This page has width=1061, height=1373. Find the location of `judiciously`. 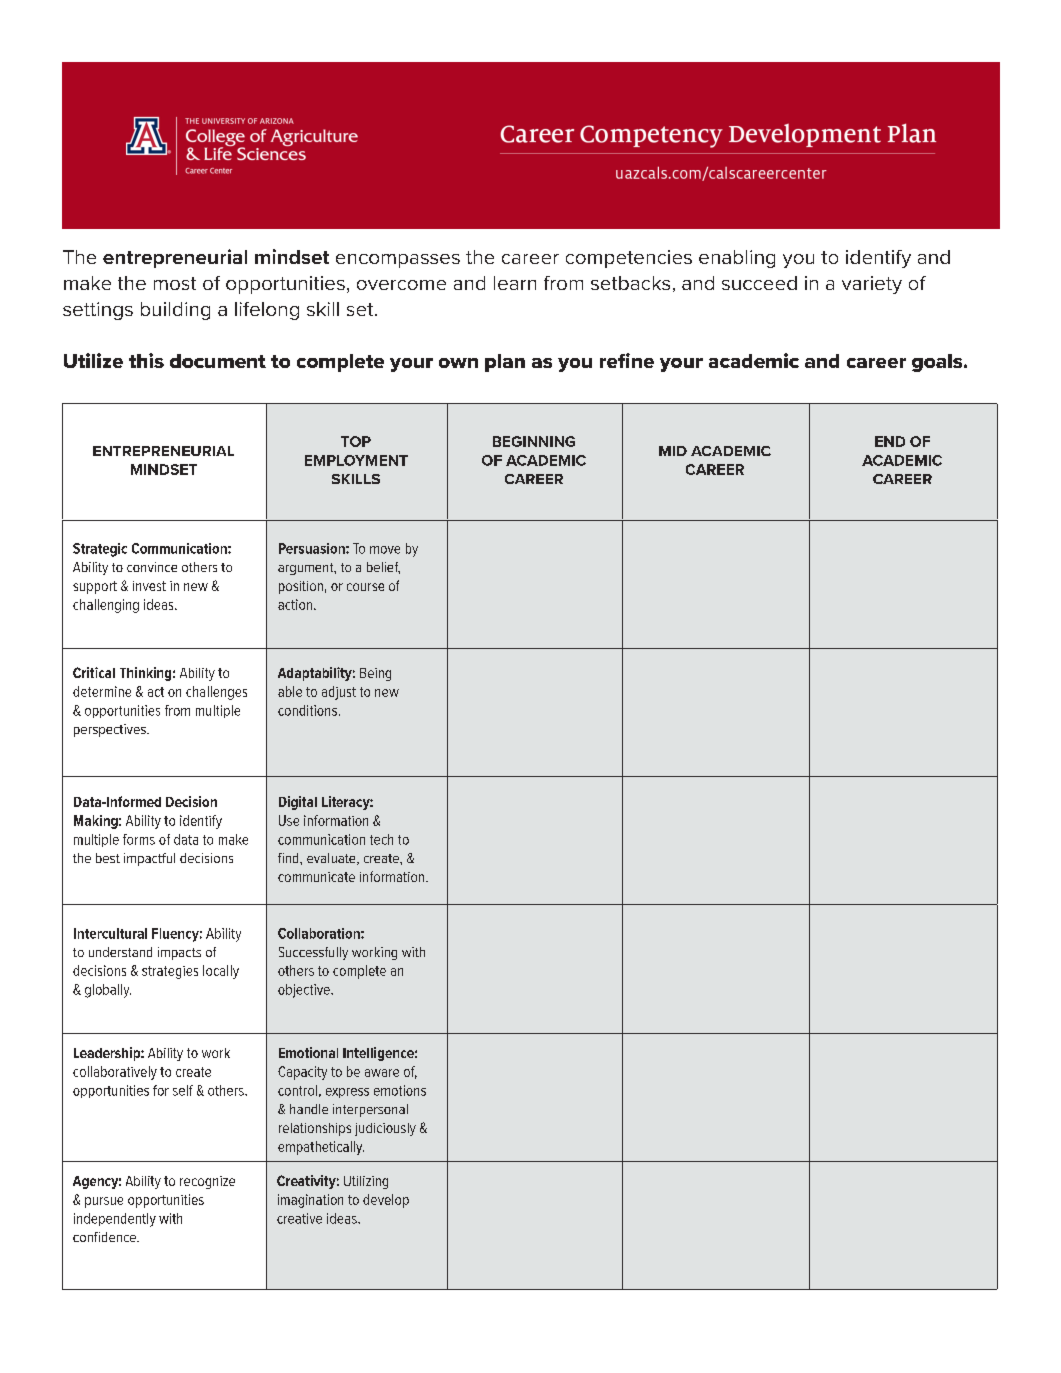

judiciously is located at coordinates (385, 1129).
